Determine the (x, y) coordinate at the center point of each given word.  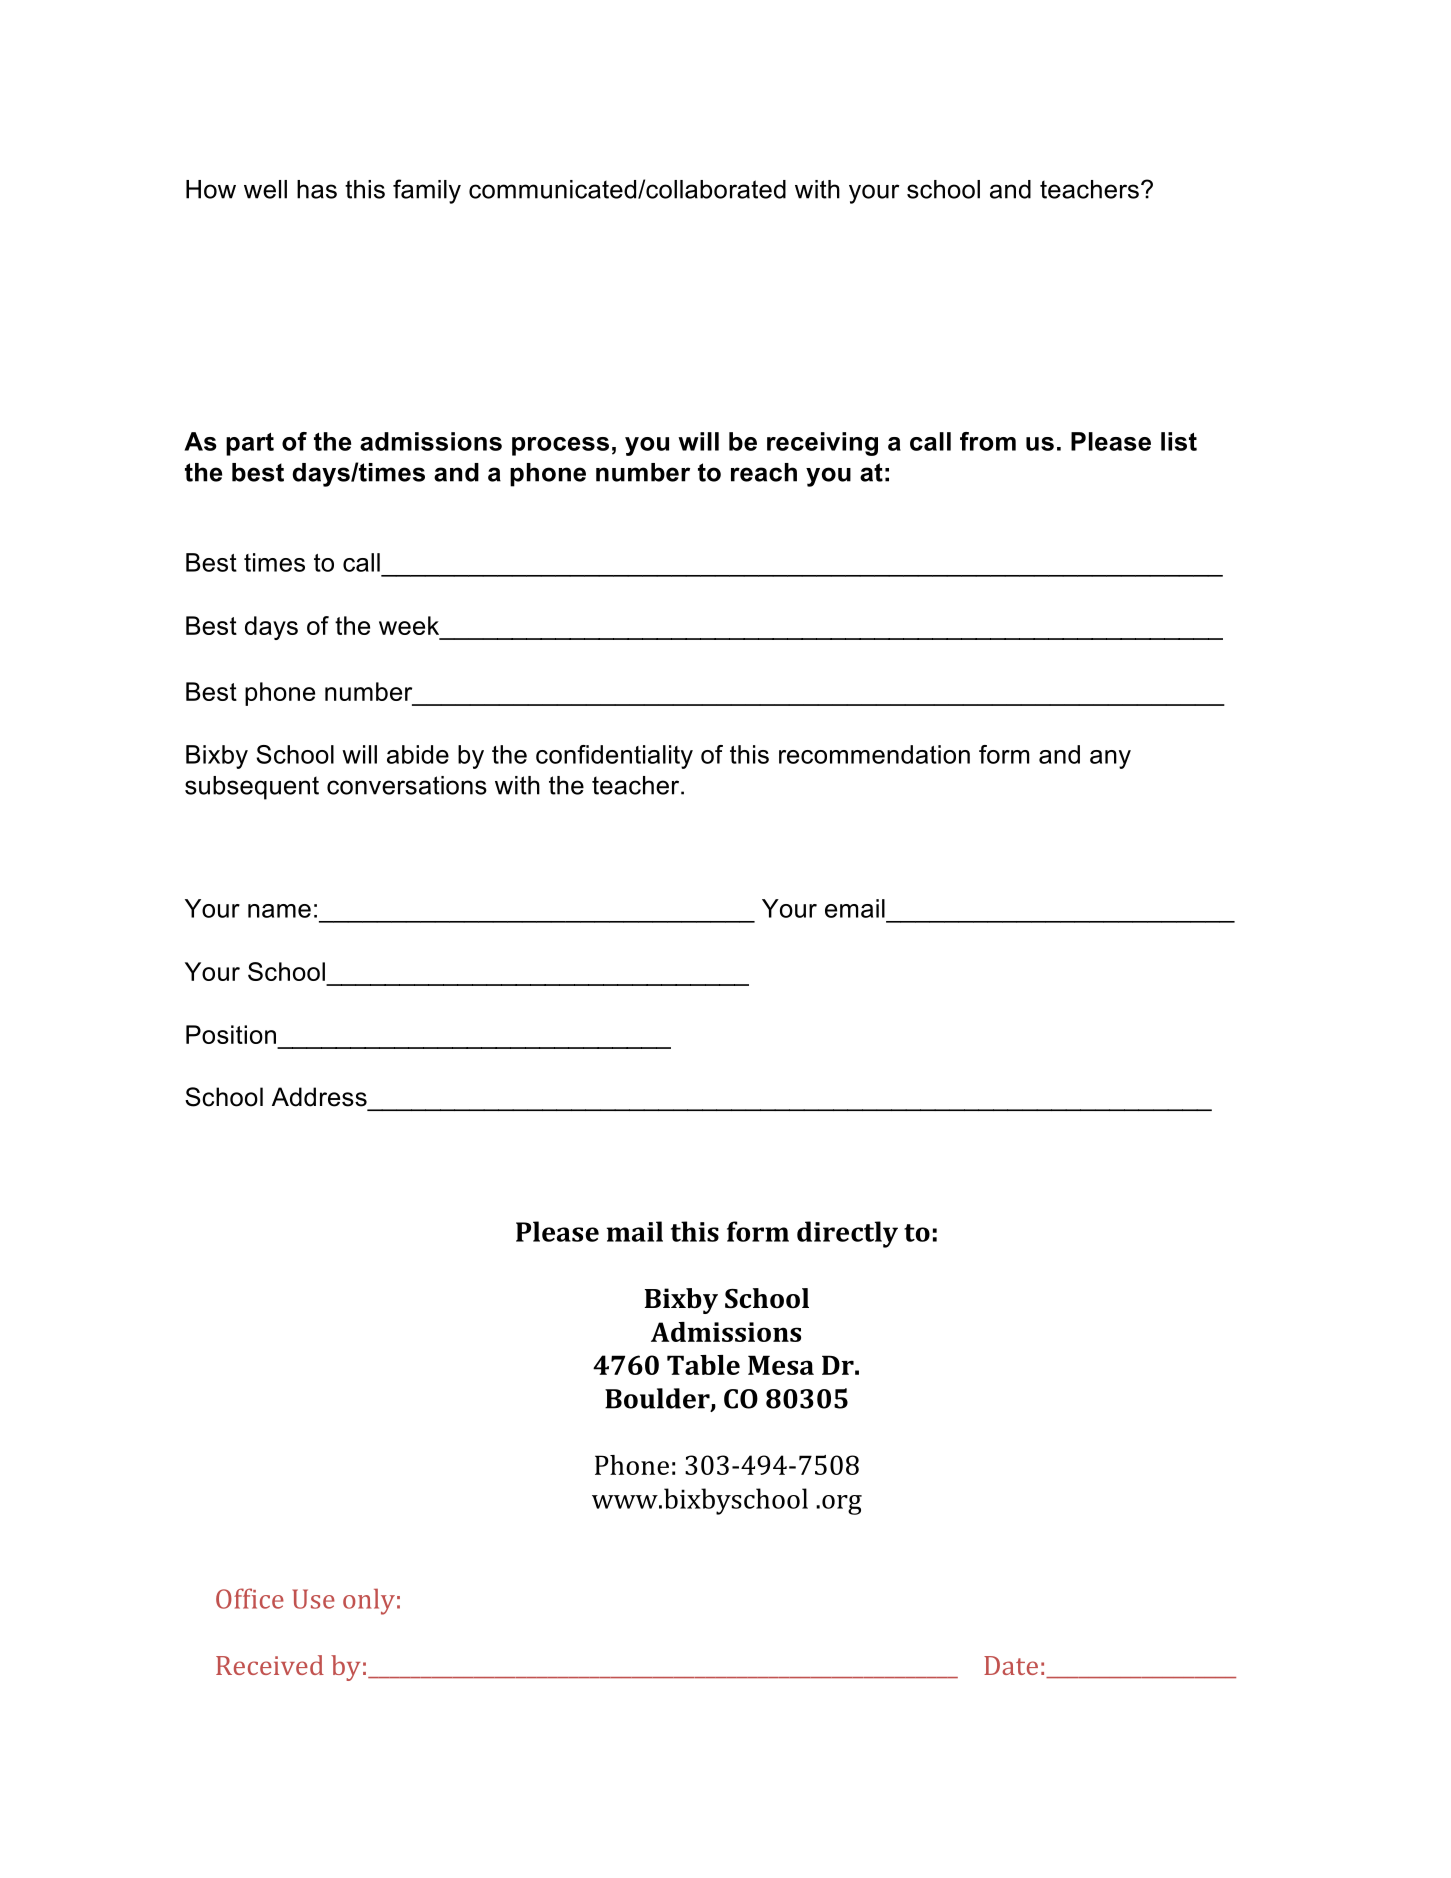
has (317, 189)
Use (313, 1599)
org (842, 1505)
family (427, 191)
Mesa (781, 1365)
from (988, 441)
